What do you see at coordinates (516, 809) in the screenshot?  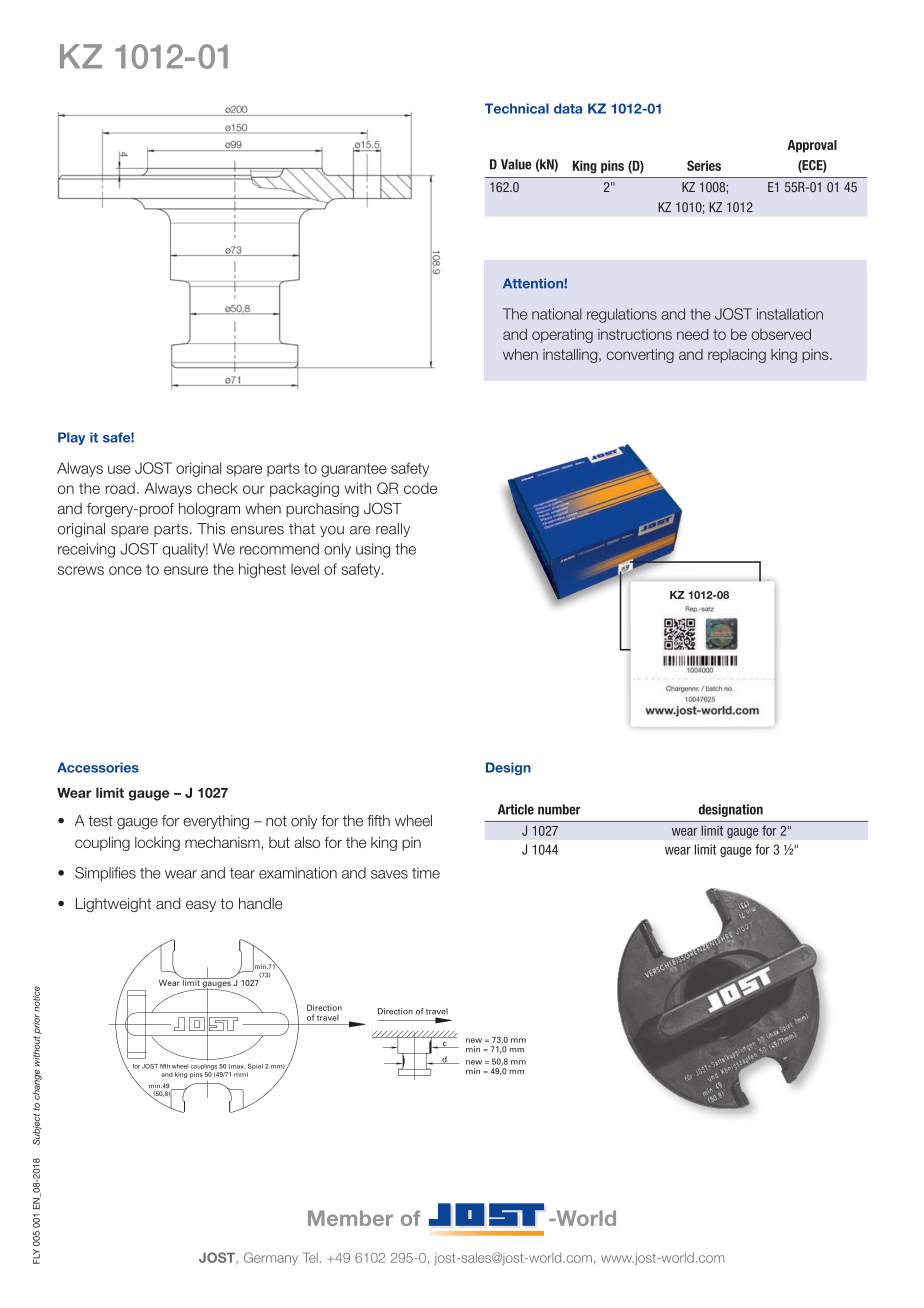 I see `Article` at bounding box center [516, 809].
